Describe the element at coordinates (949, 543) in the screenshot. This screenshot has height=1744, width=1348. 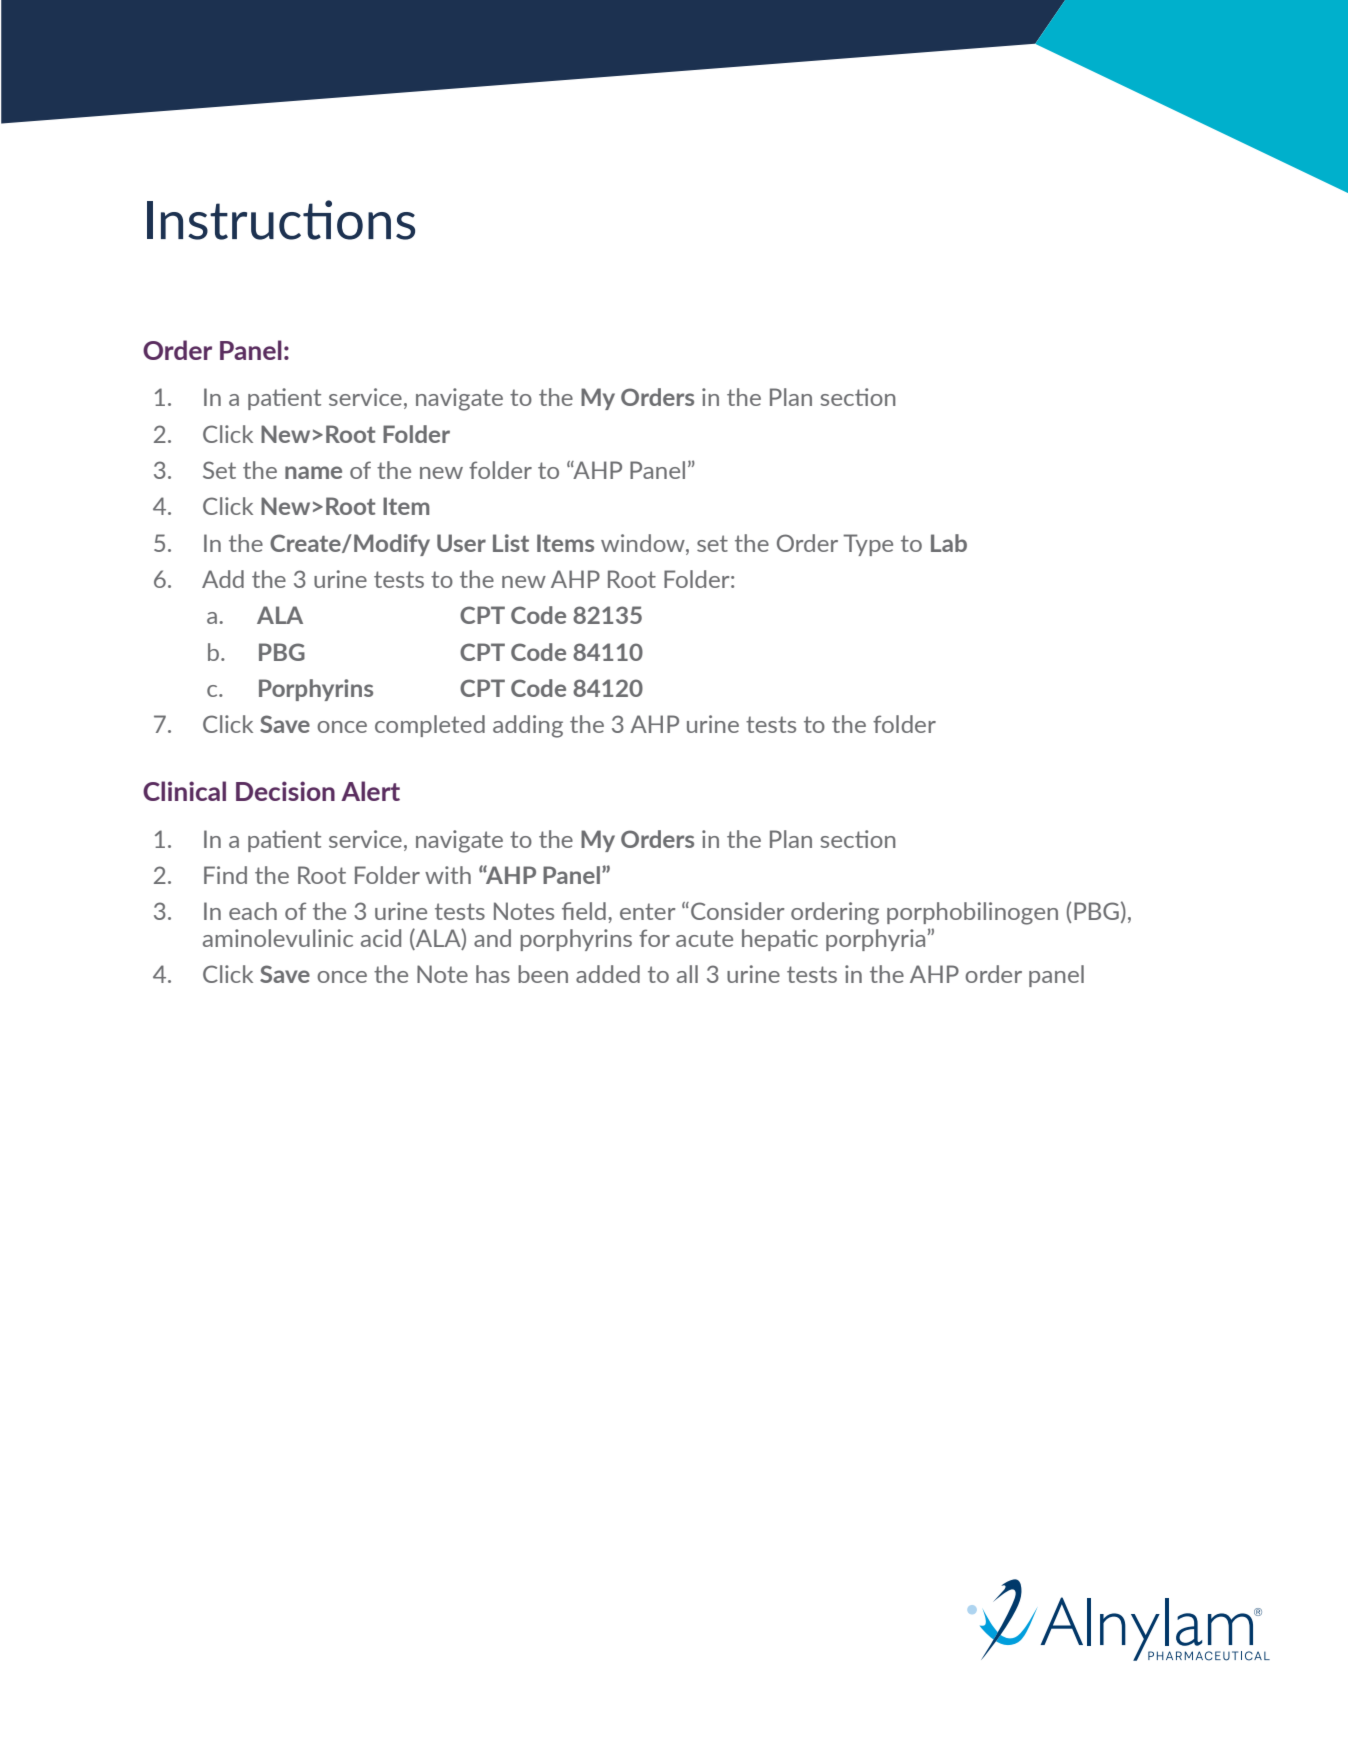
I see `Lab` at that location.
